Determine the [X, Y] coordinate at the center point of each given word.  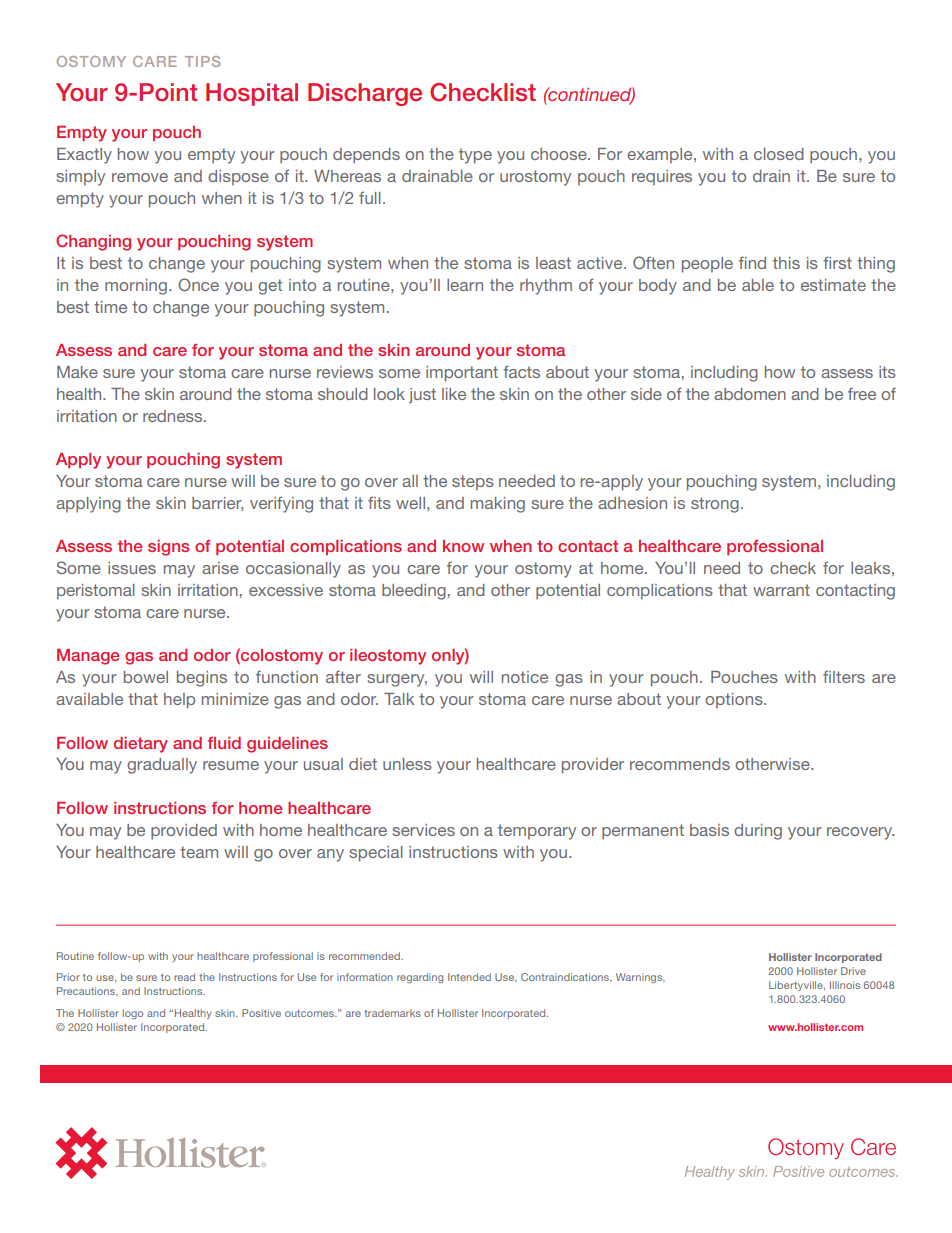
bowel [146, 677]
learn [465, 285]
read [184, 977]
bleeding [414, 592]
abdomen [750, 394]
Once [198, 284]
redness [174, 416]
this [786, 263]
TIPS [202, 61]
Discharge [365, 94]
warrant [781, 590]
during [758, 832]
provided [184, 832]
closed [779, 154]
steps [473, 483]
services [423, 830]
